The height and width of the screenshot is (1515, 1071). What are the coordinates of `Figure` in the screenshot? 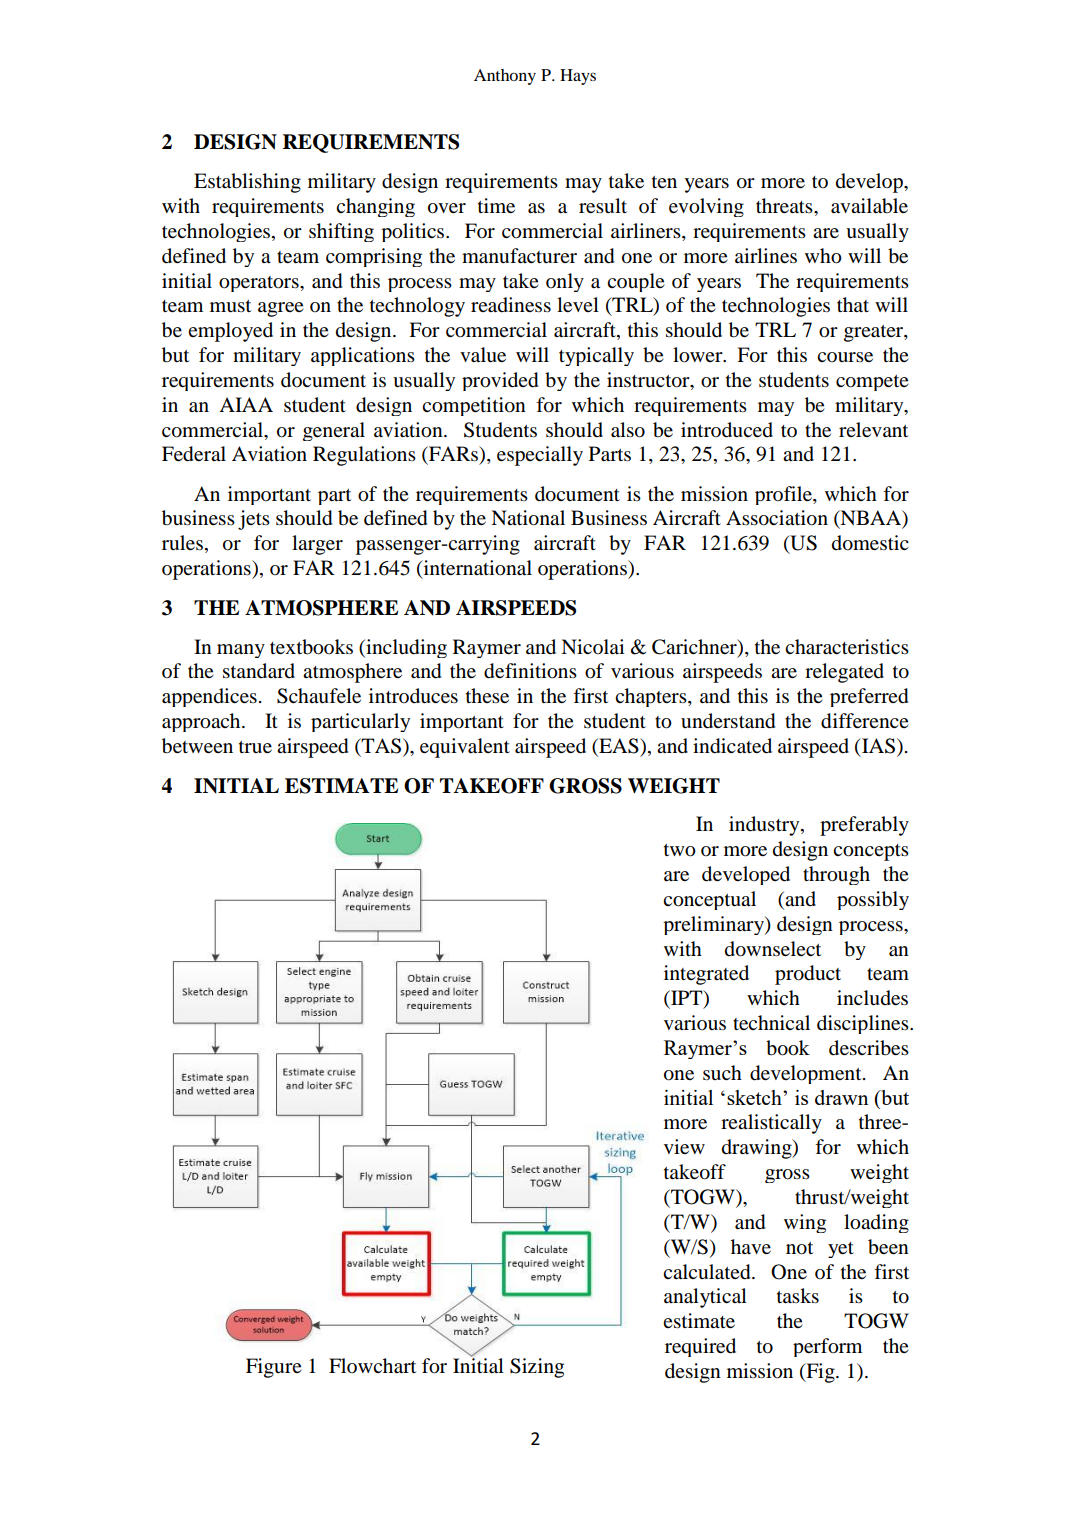 It's located at (274, 1368).
